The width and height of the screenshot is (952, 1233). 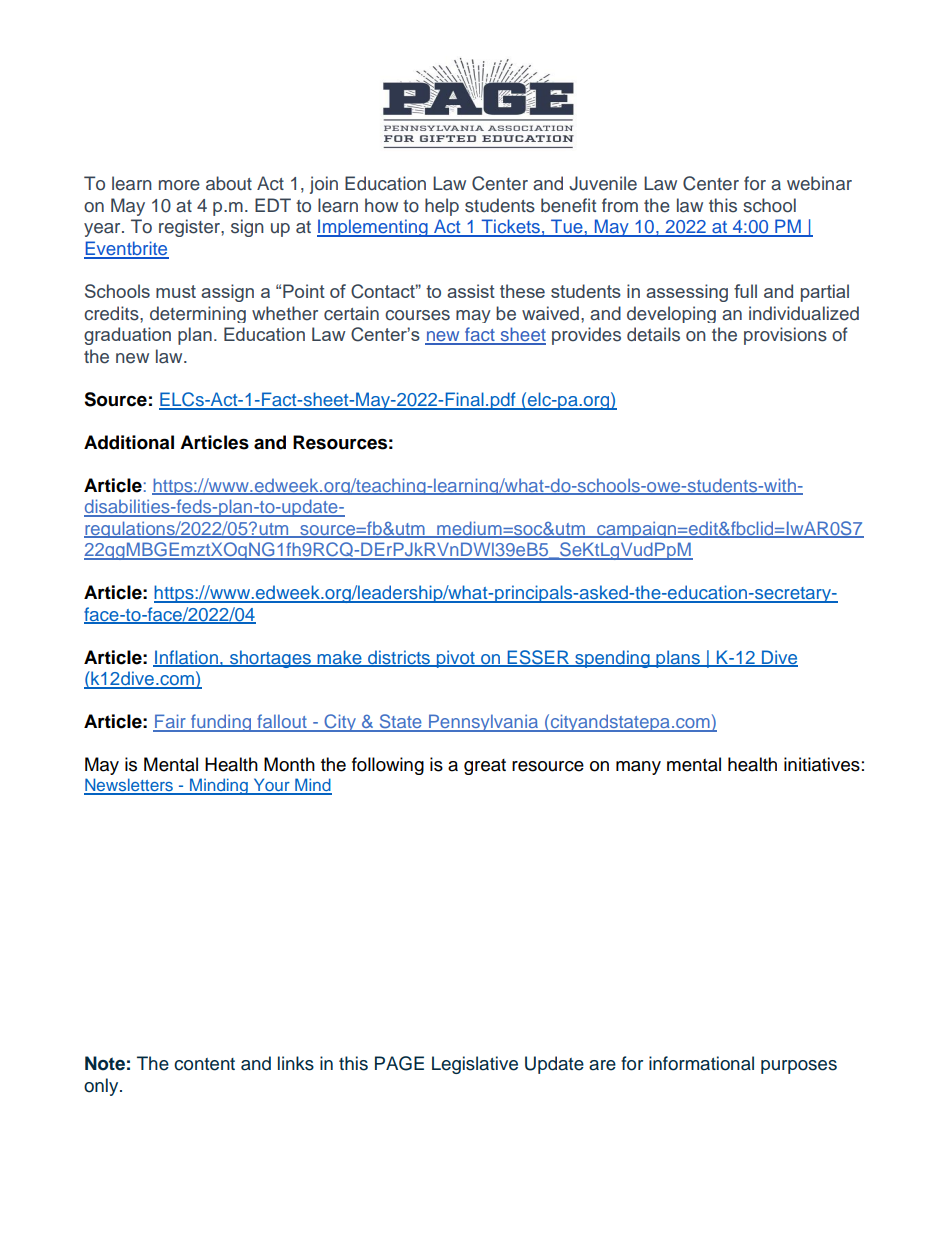 I want to click on Fair, so click(x=170, y=722).
